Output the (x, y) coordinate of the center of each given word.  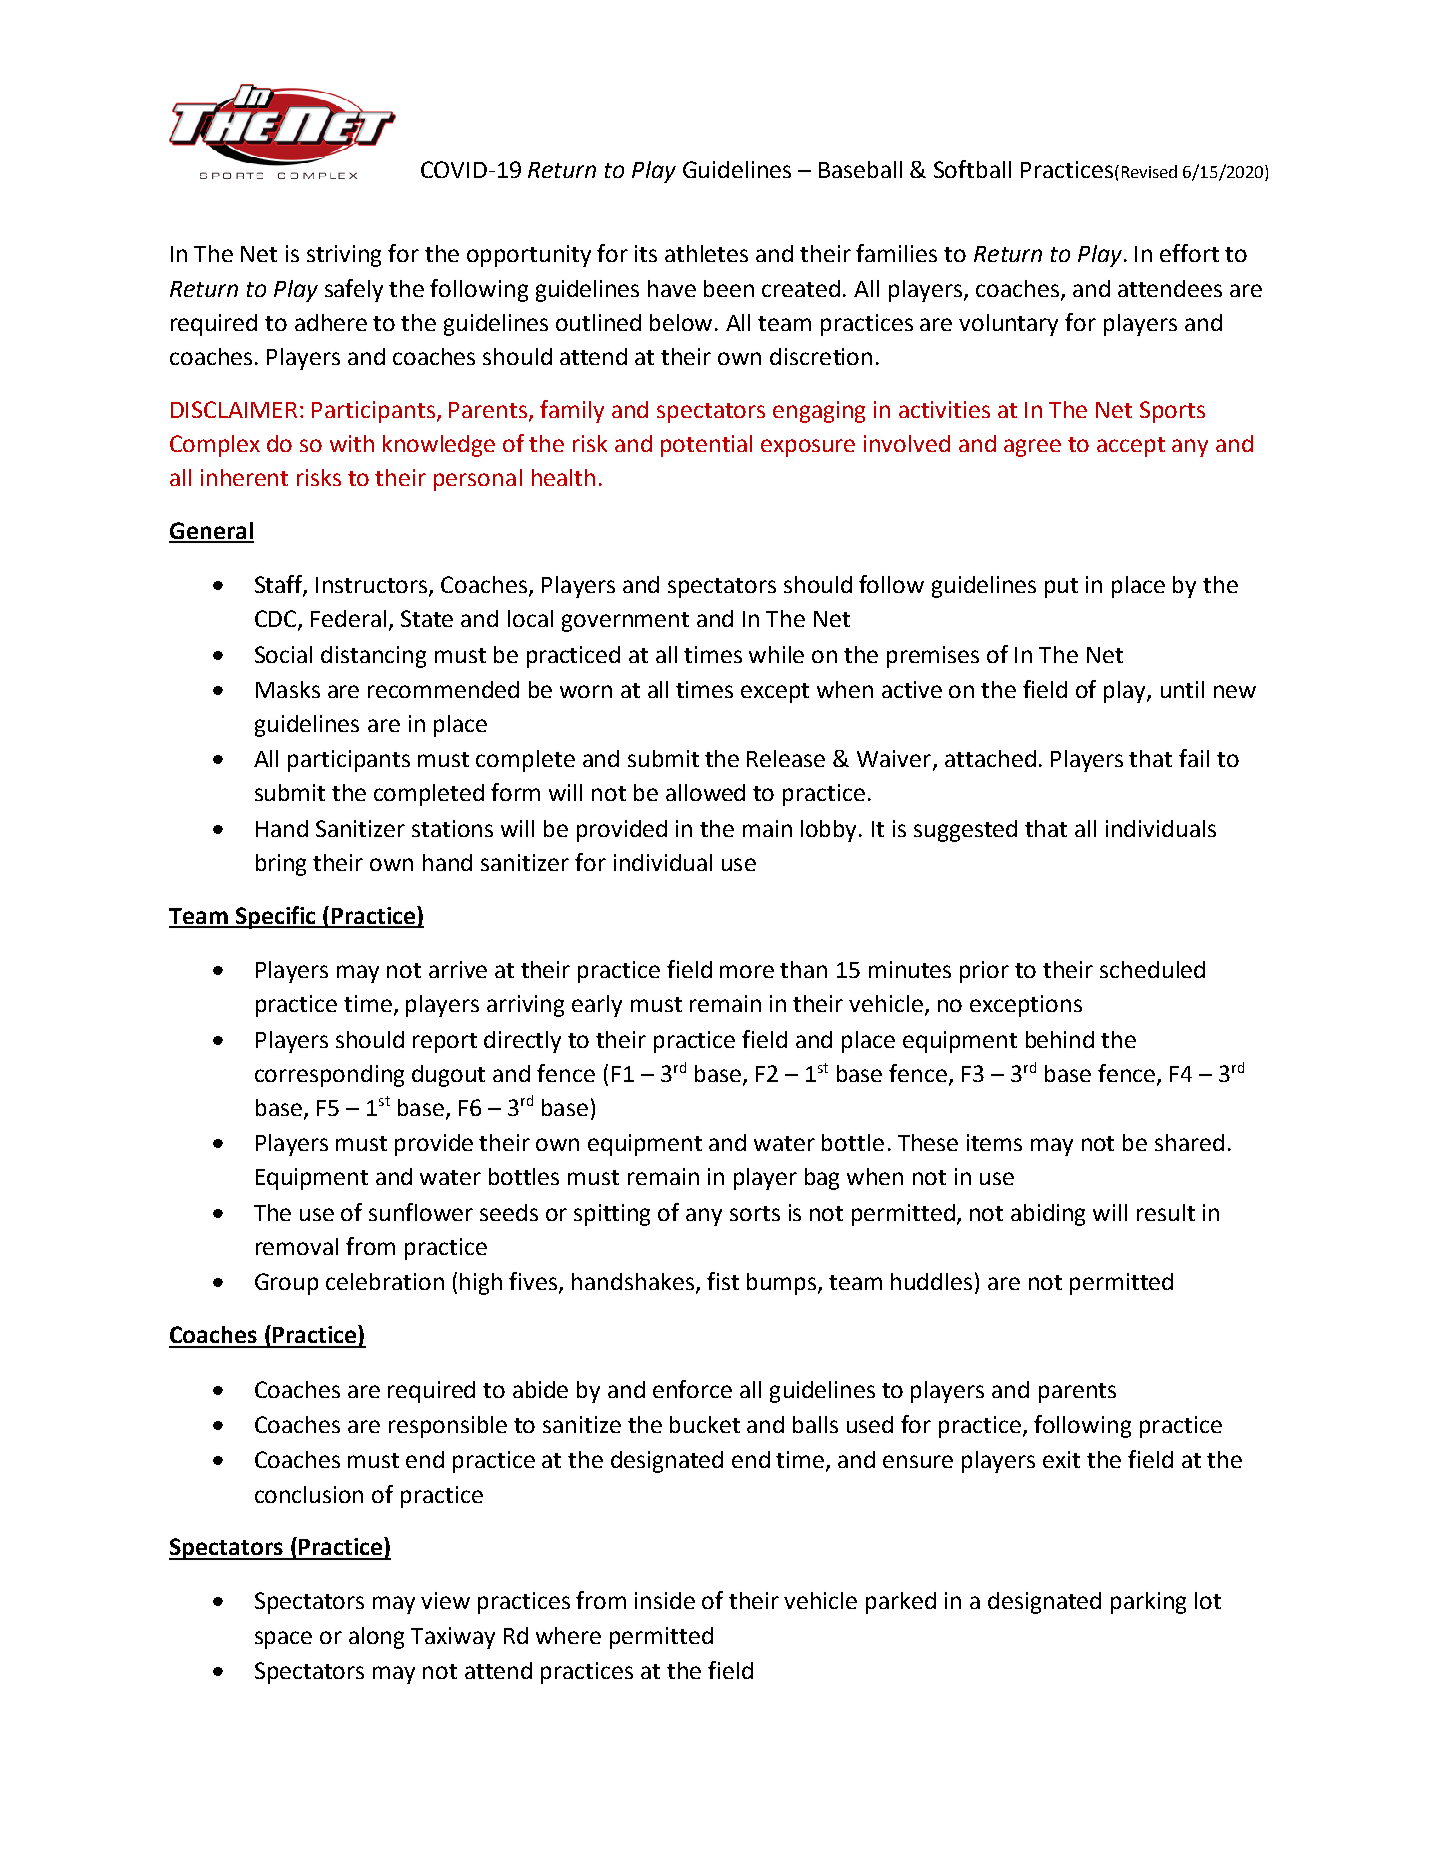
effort (1189, 253)
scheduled (1152, 969)
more (747, 971)
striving (344, 256)
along (376, 1638)
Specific (275, 917)
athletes (706, 253)
